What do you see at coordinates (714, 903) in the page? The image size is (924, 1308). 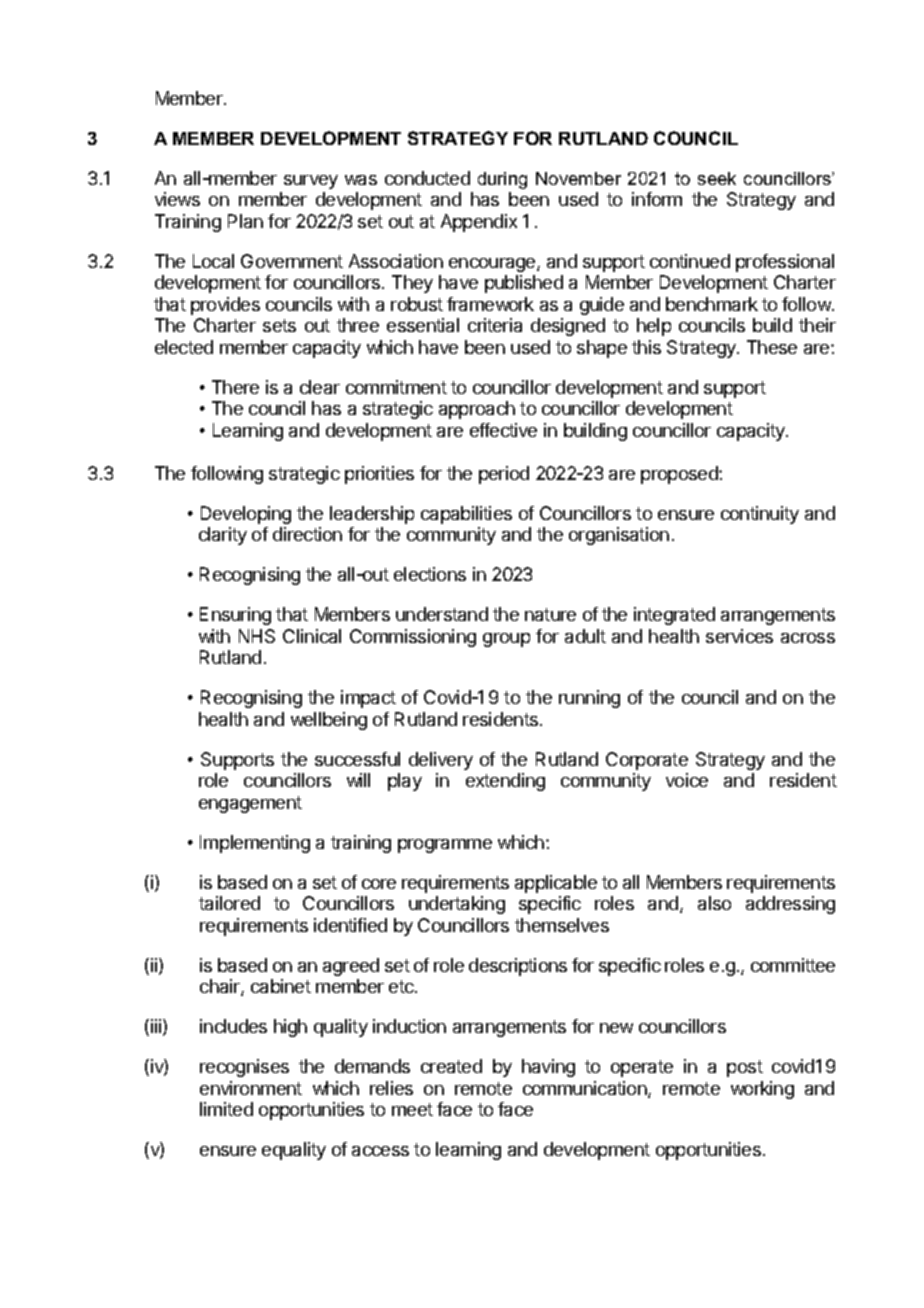 I see `also` at bounding box center [714, 903].
